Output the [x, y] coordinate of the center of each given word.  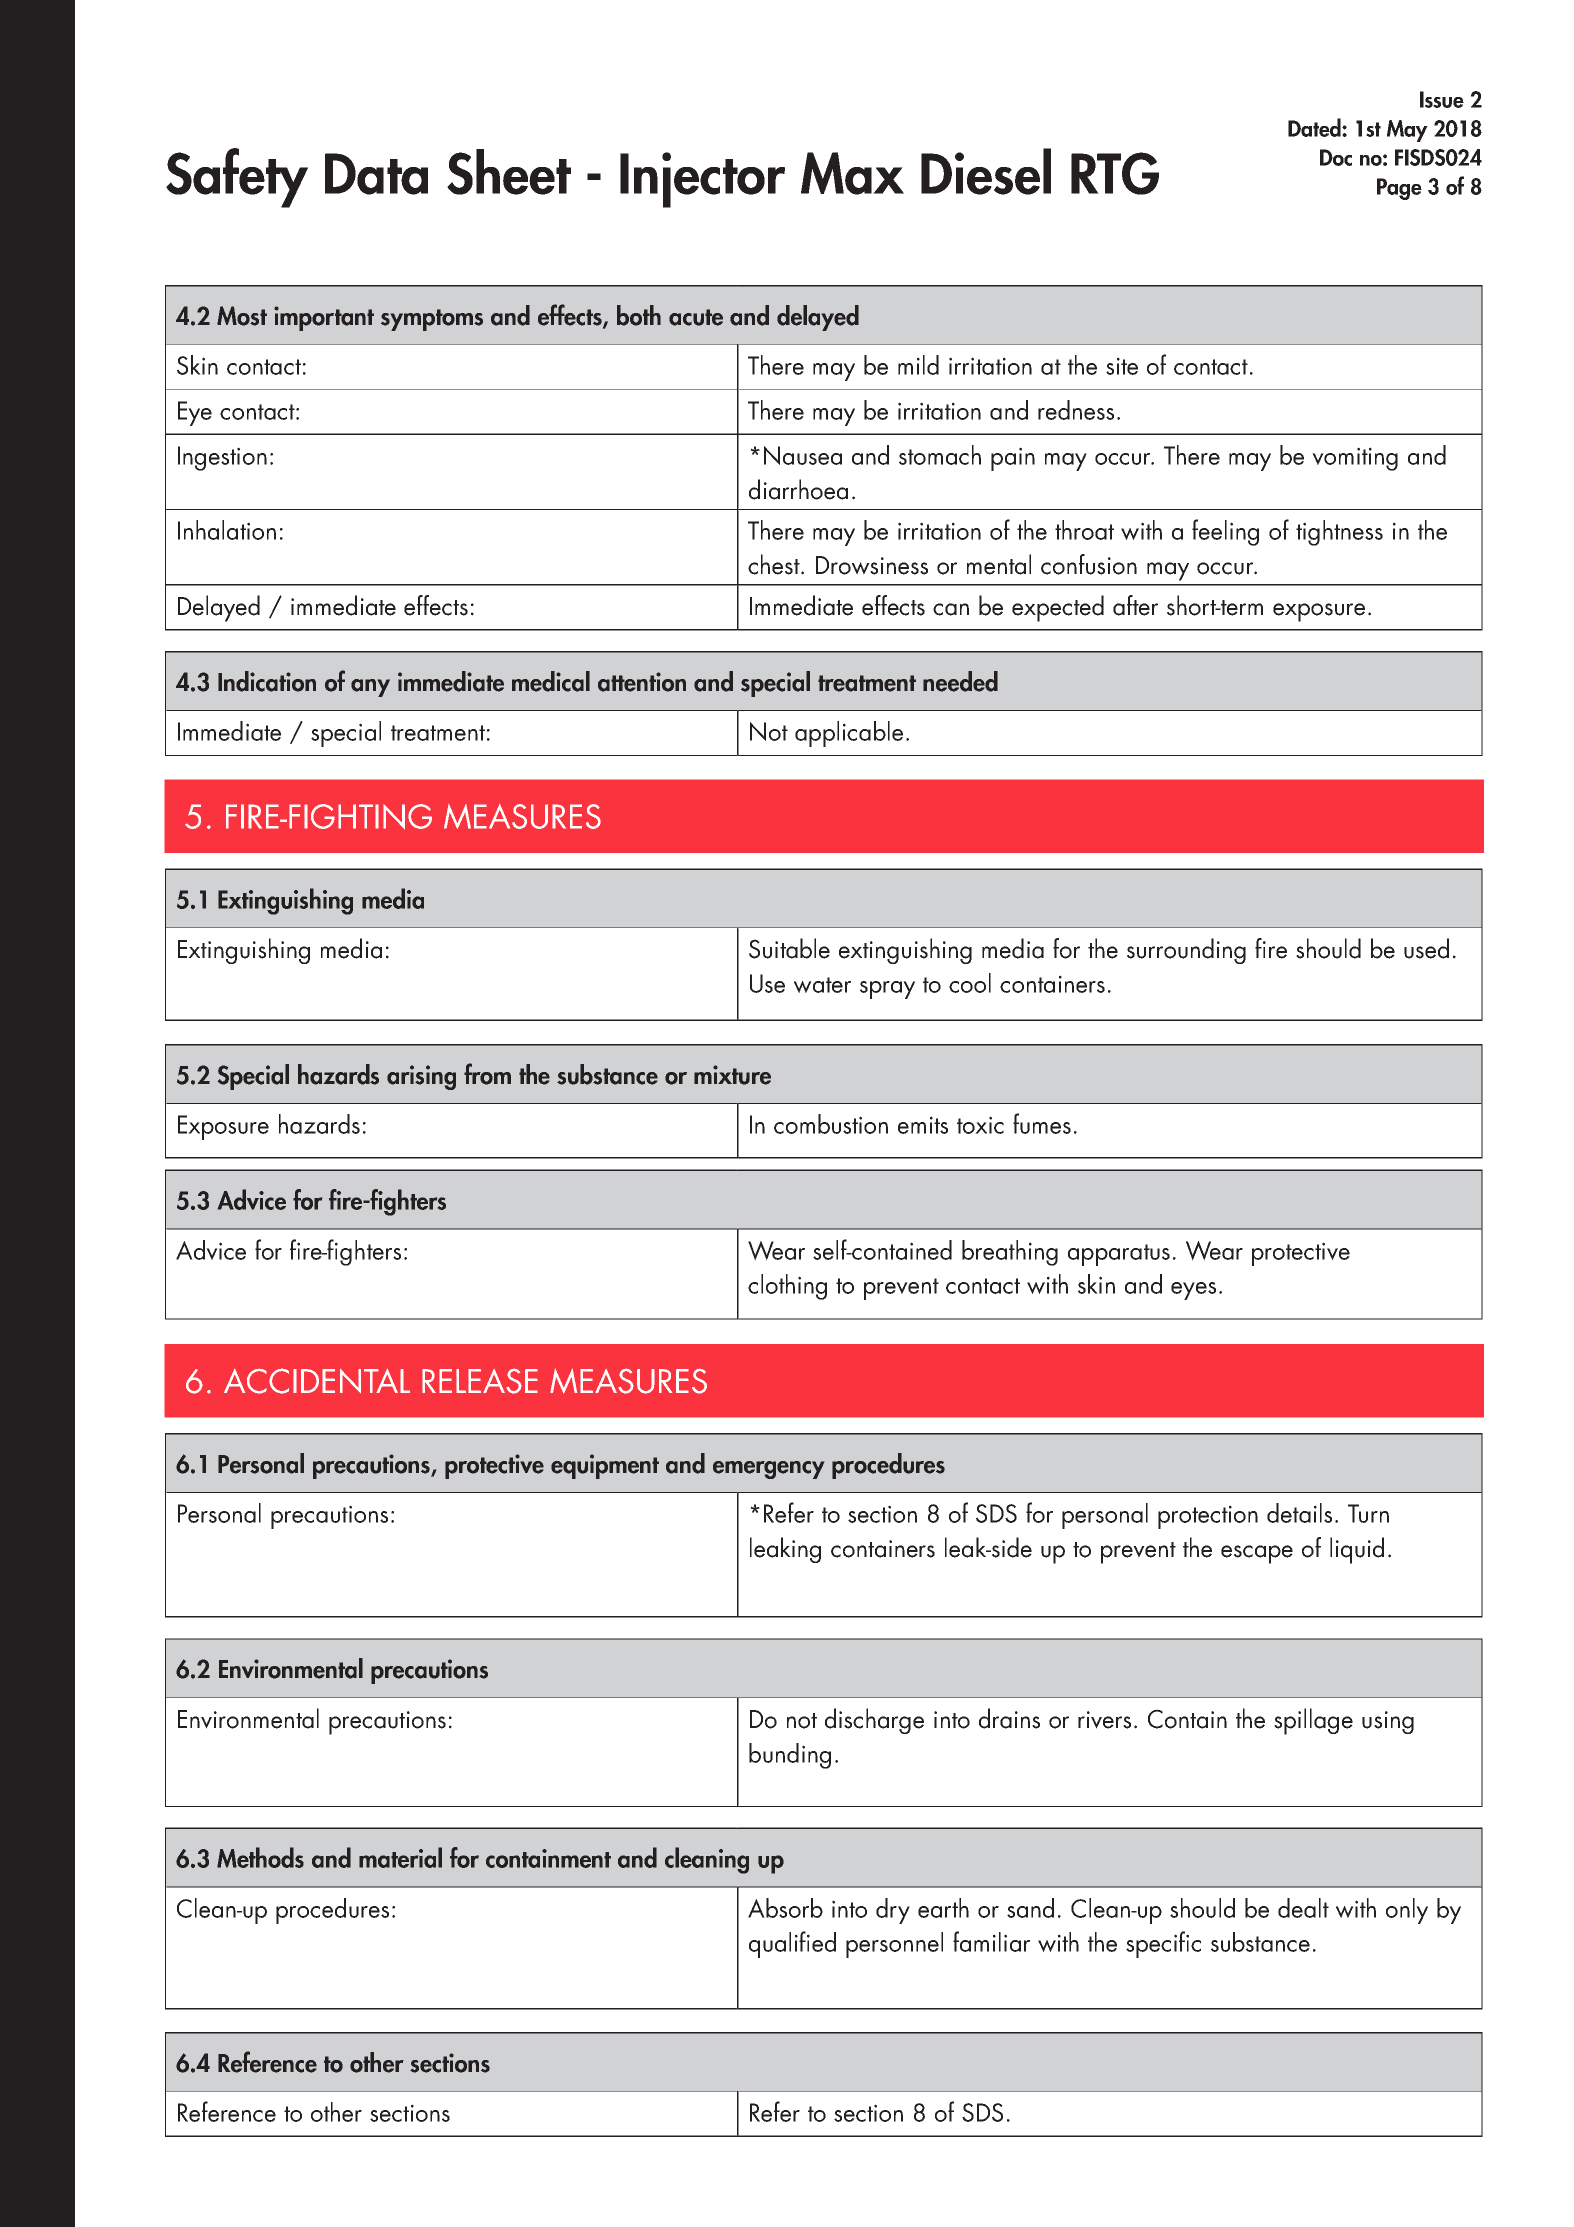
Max [852, 173]
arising [421, 1077]
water [822, 985]
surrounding [1186, 951]
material [400, 1857]
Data [376, 174]
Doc [1336, 157]
